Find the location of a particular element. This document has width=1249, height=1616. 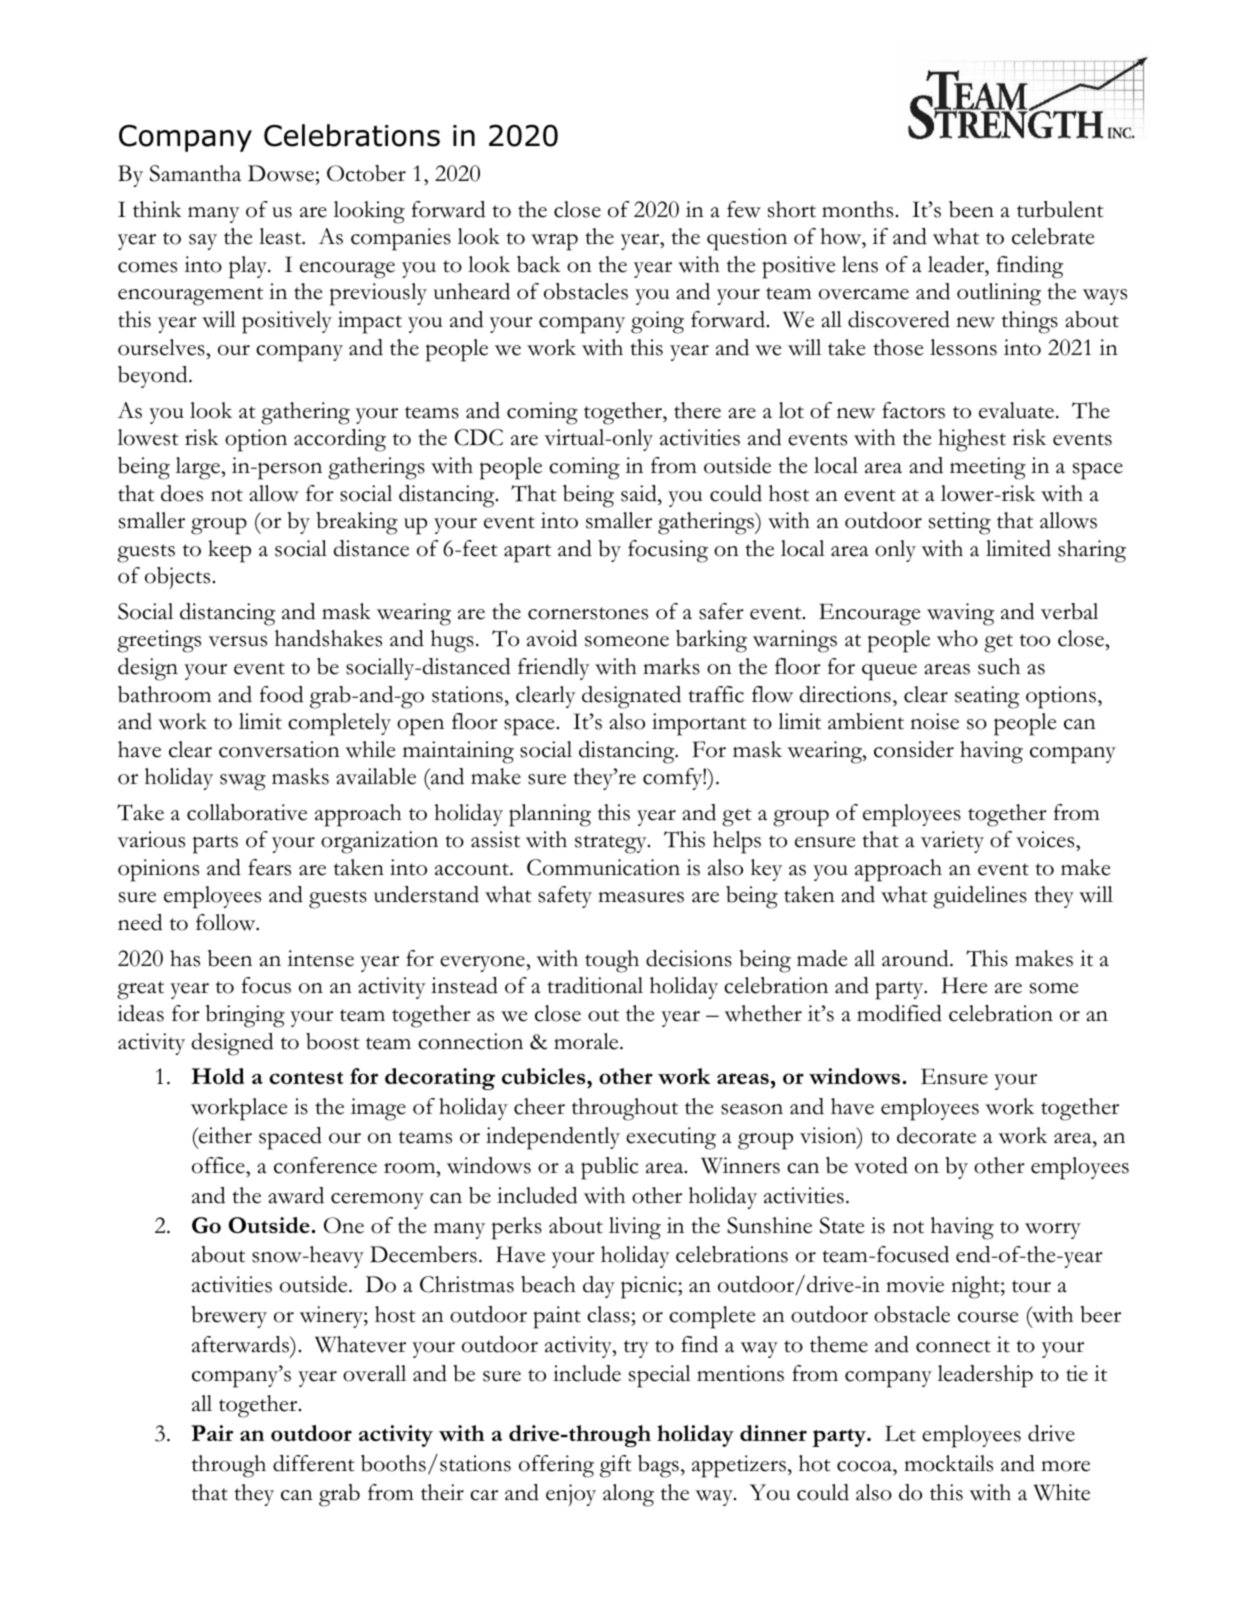

bringing is located at coordinates (245, 1016).
